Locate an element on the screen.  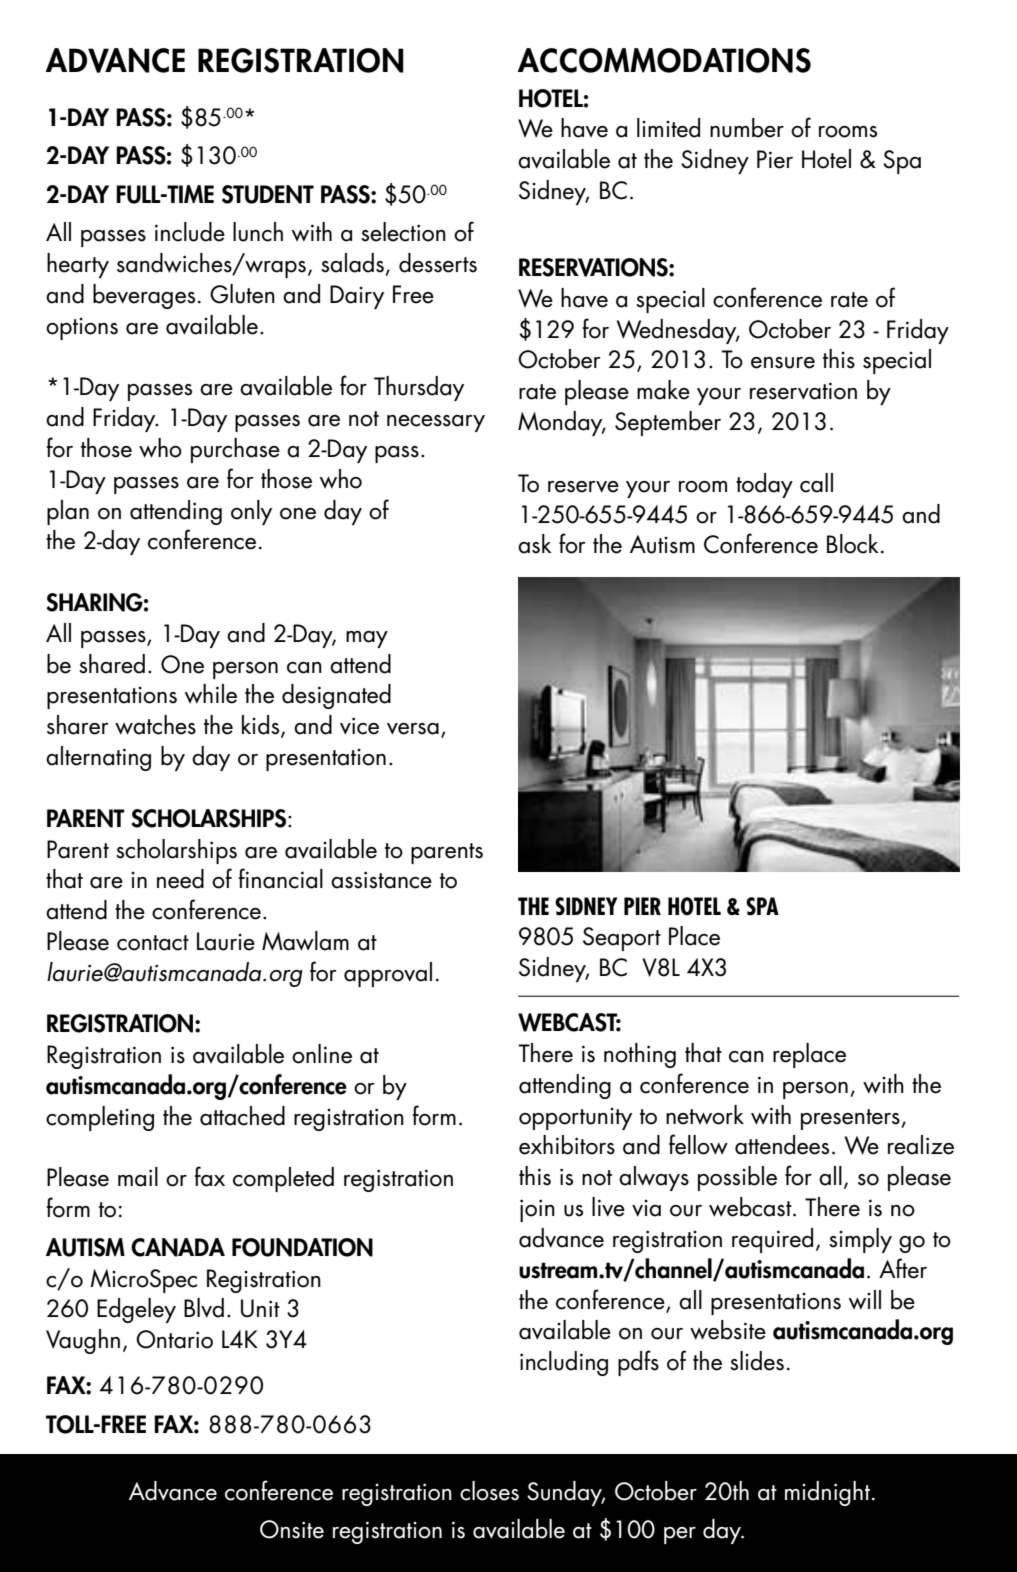
student is located at coordinates (268, 194).
